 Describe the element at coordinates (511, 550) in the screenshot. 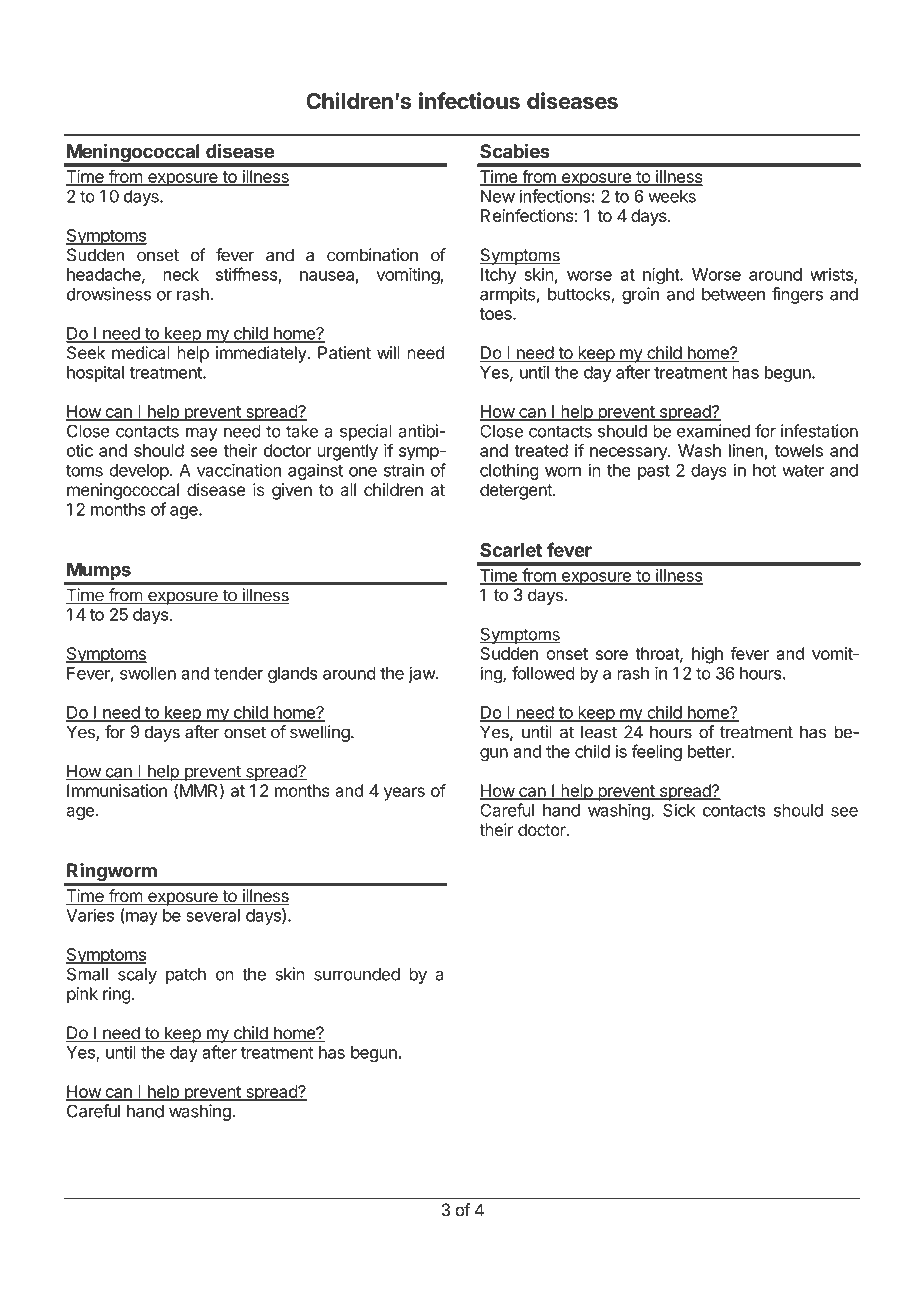

I see `Scarlet` at that location.
